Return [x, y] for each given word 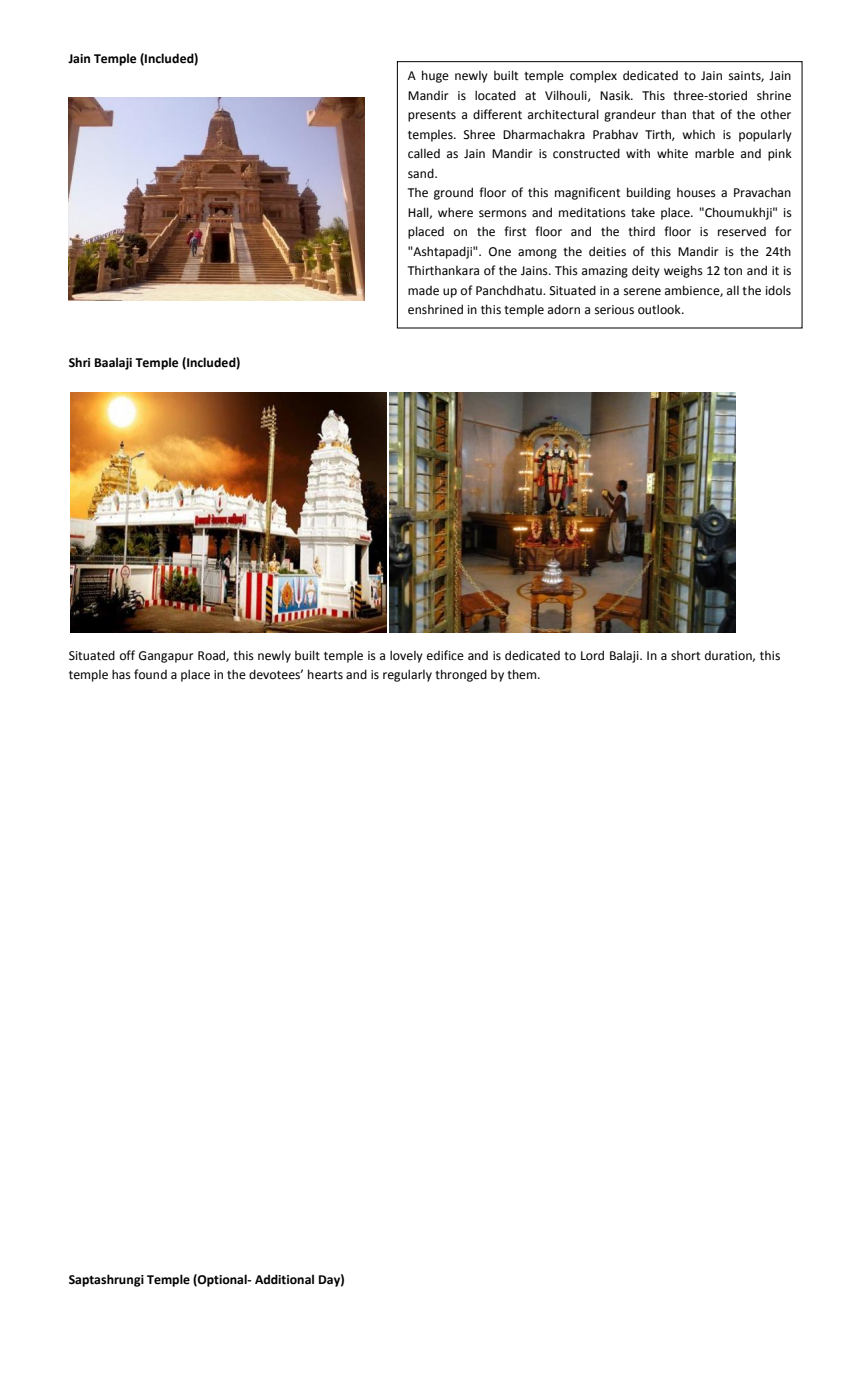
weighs [683, 271]
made [423, 291]
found [150, 674]
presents [432, 116]
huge [435, 76]
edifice [445, 655]
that [703, 114]
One [500, 252]
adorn [564, 309]
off [127, 655]
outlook [660, 309]
